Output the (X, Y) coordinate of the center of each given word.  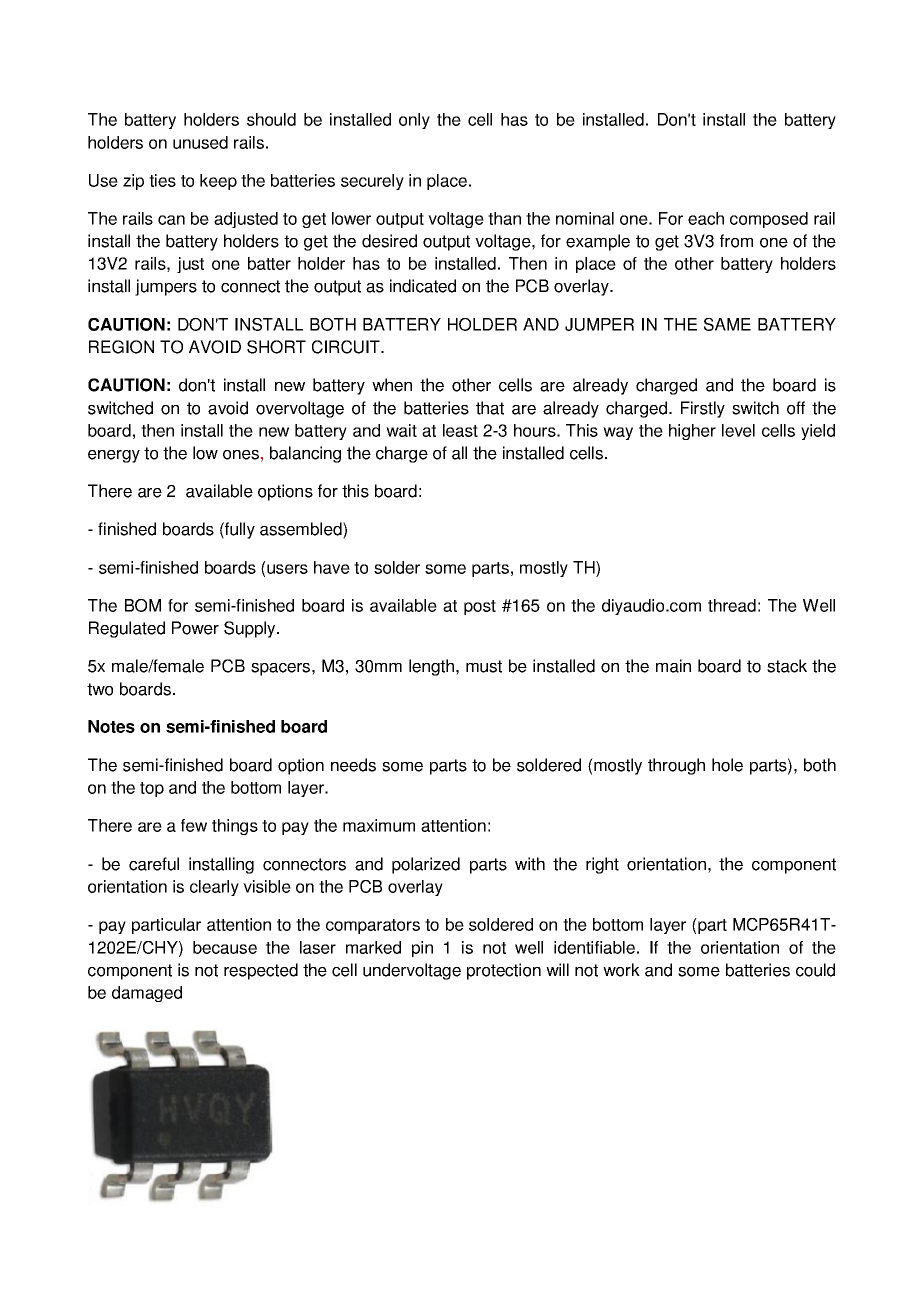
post (480, 607)
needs (353, 765)
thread (732, 605)
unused (200, 142)
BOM (143, 605)
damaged (147, 994)
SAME (727, 324)
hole (727, 765)
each (706, 218)
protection (504, 971)
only (414, 121)
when (392, 385)
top (152, 789)
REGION (121, 347)
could (815, 970)
